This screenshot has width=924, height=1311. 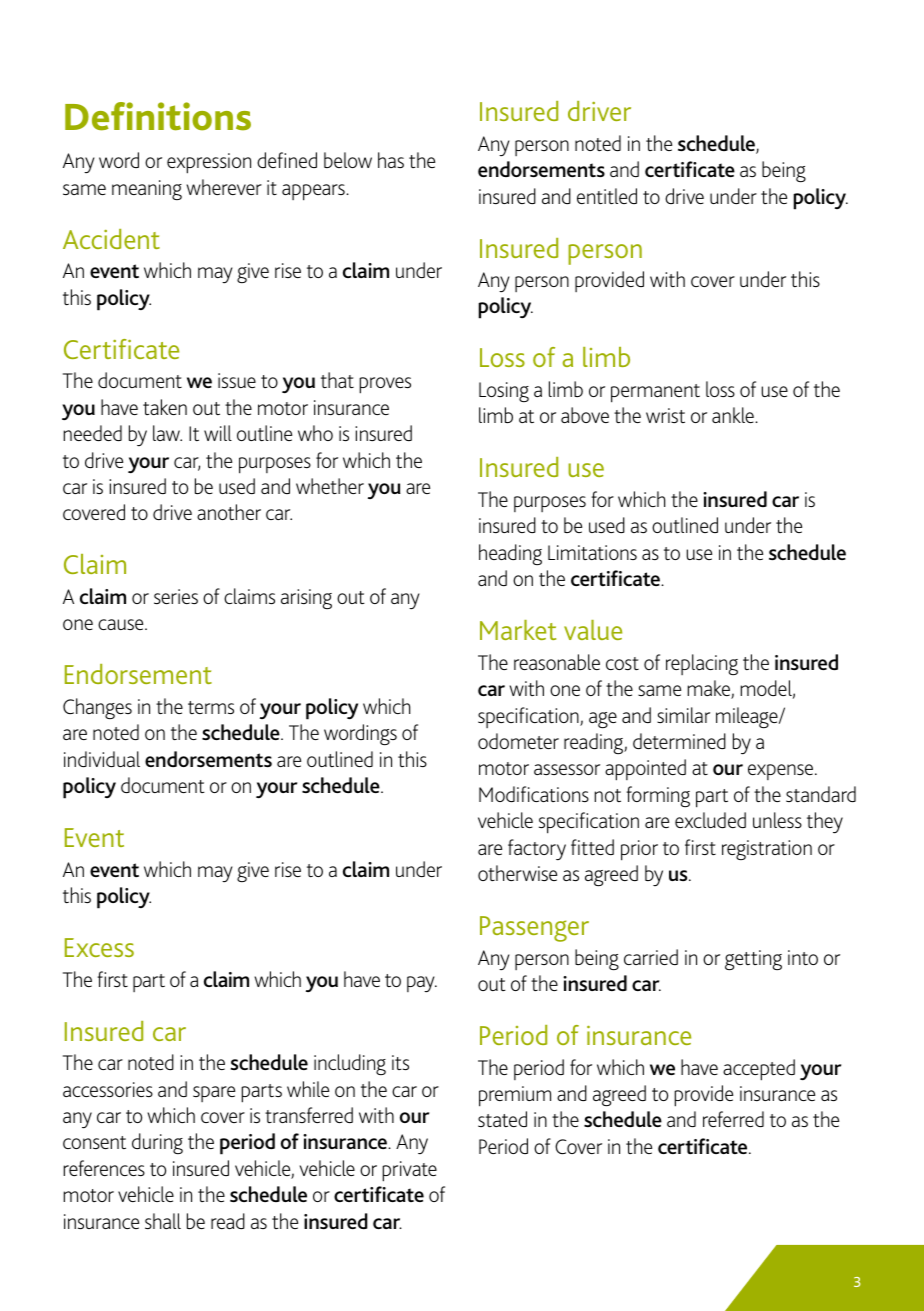 What do you see at coordinates (102, 759) in the screenshot?
I see `individual` at bounding box center [102, 759].
